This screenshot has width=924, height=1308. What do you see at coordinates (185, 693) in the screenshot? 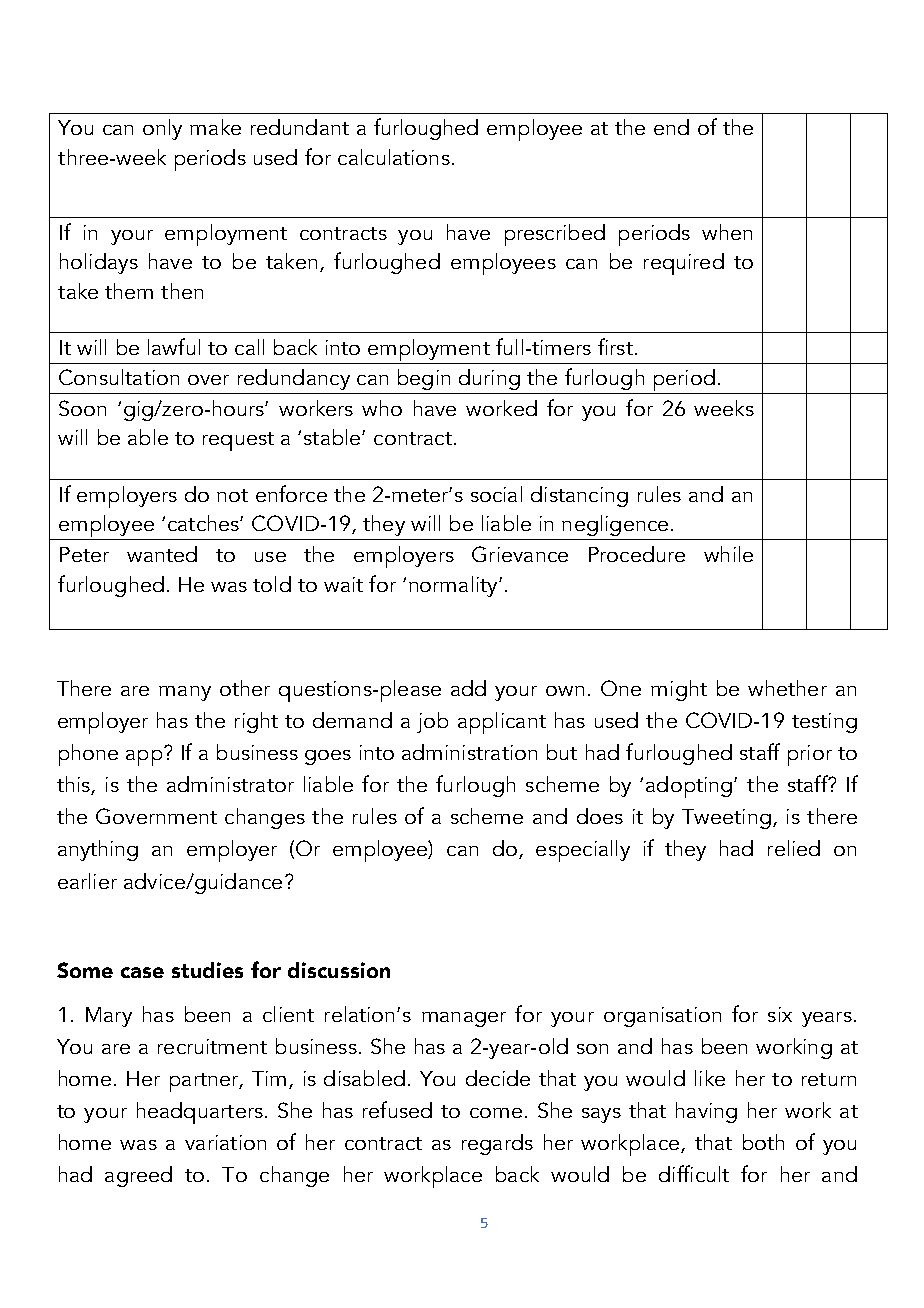
I see `many` at bounding box center [185, 693].
